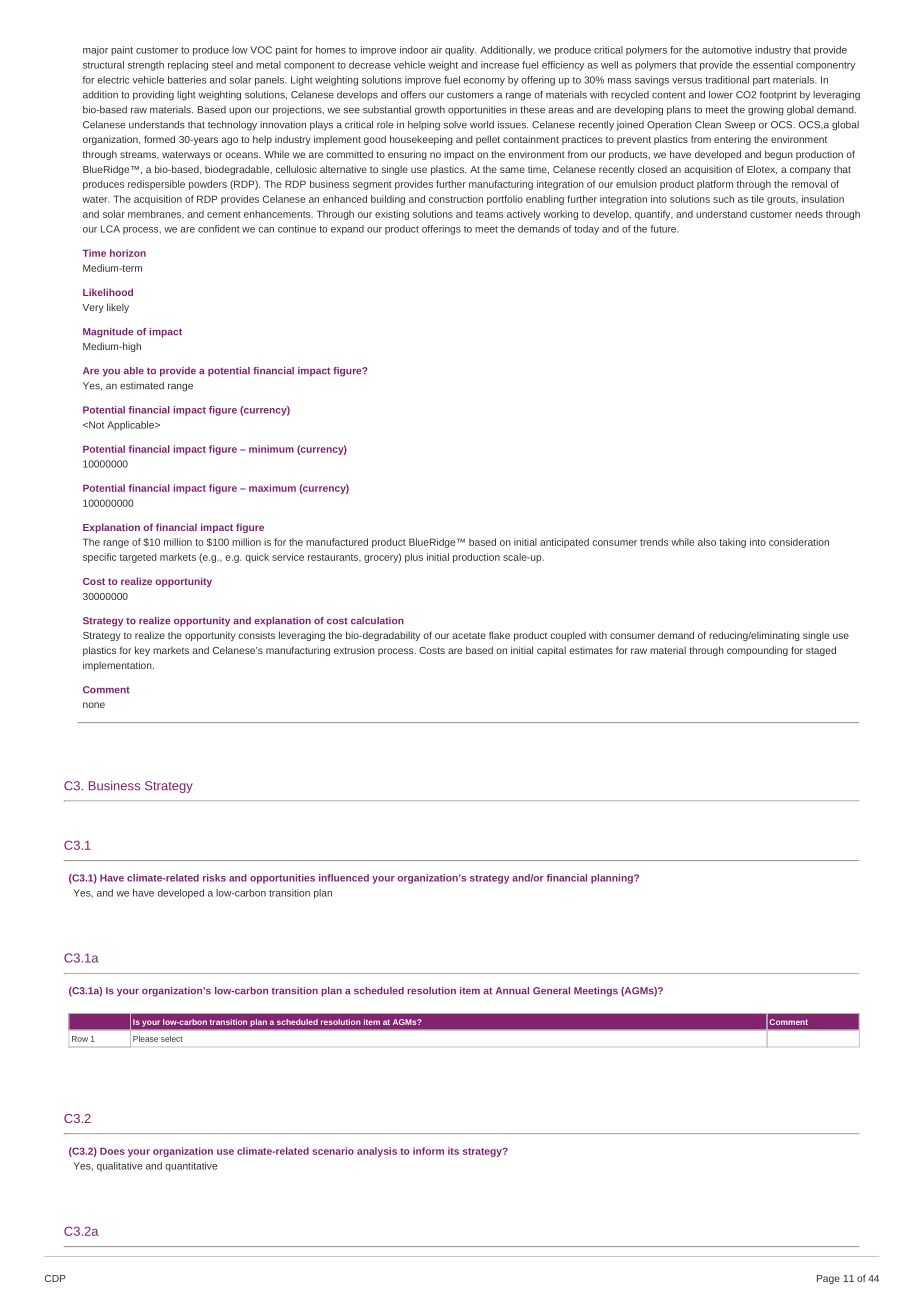  I want to click on acetate, so click(469, 635).
